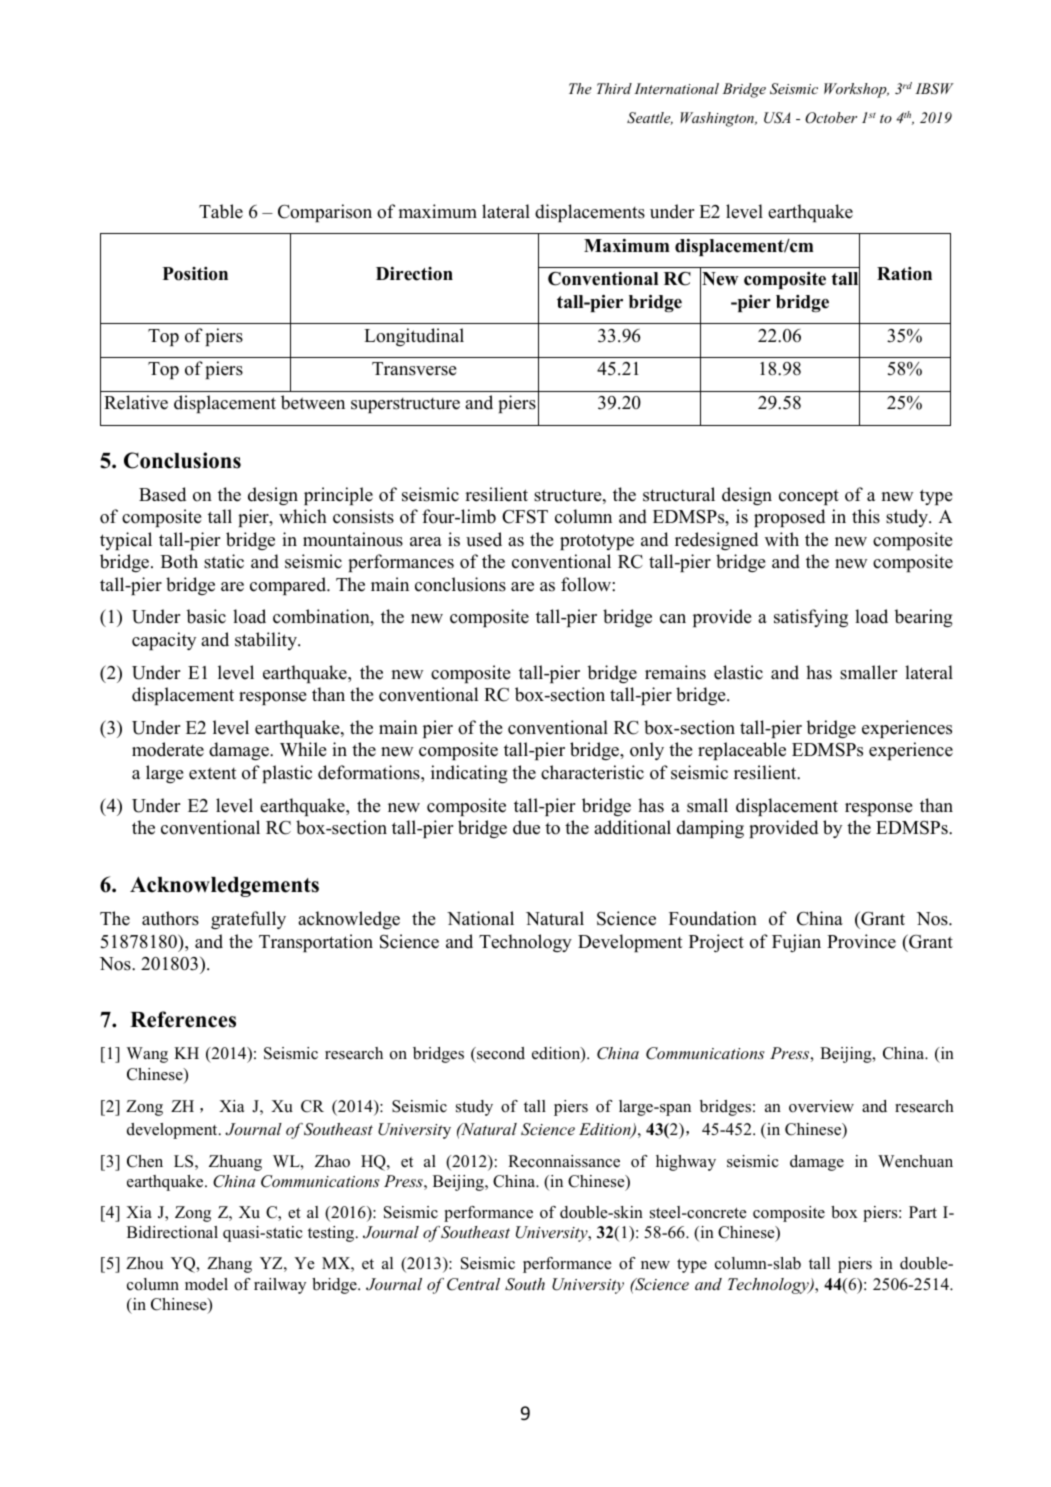  Describe the element at coordinates (469, 774) in the image. I see `indicating` at that location.
